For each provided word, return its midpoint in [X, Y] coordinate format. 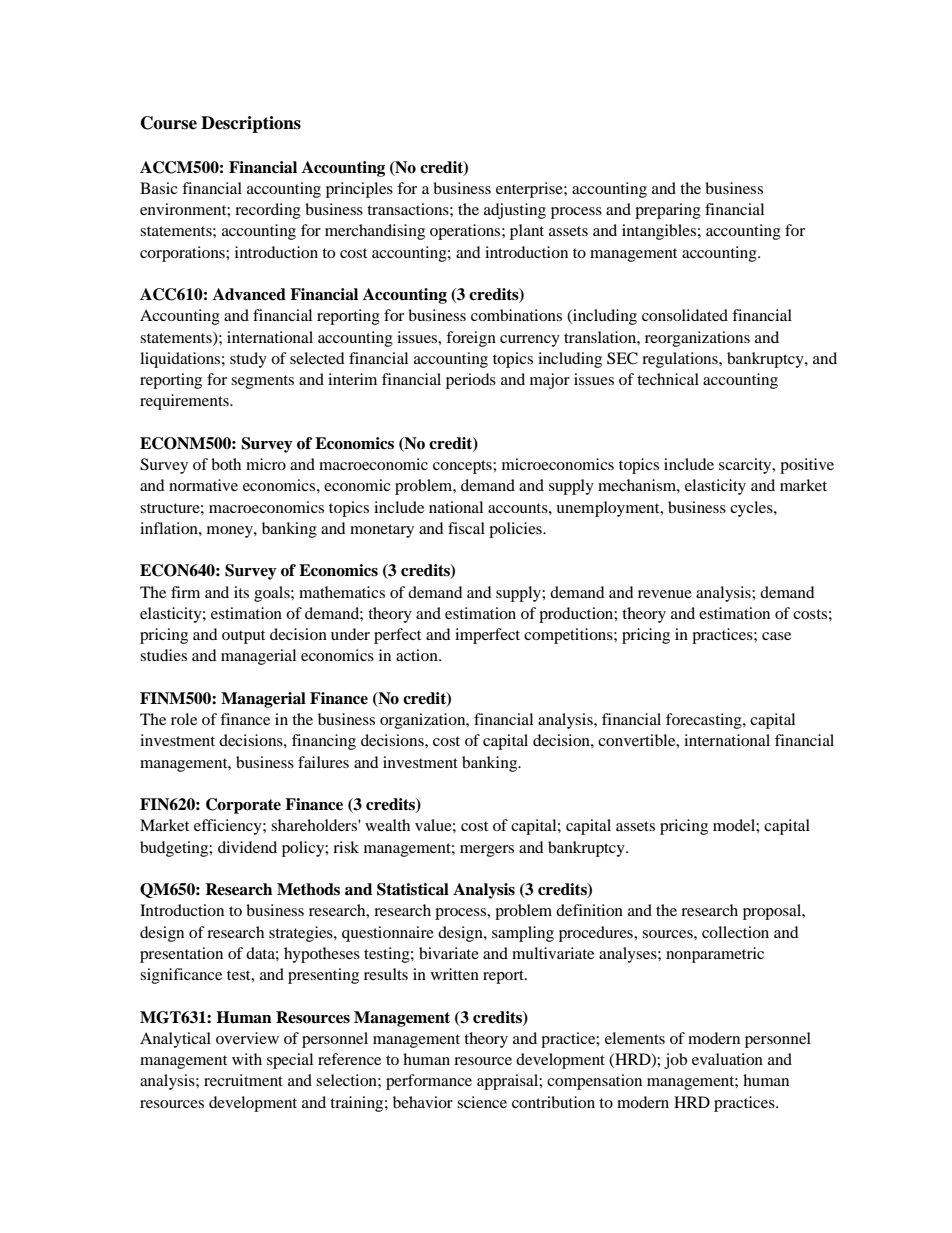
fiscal [466, 528]
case [776, 636]
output [243, 637]
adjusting [515, 211]
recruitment [243, 1080]
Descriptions [251, 124]
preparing [668, 211]
